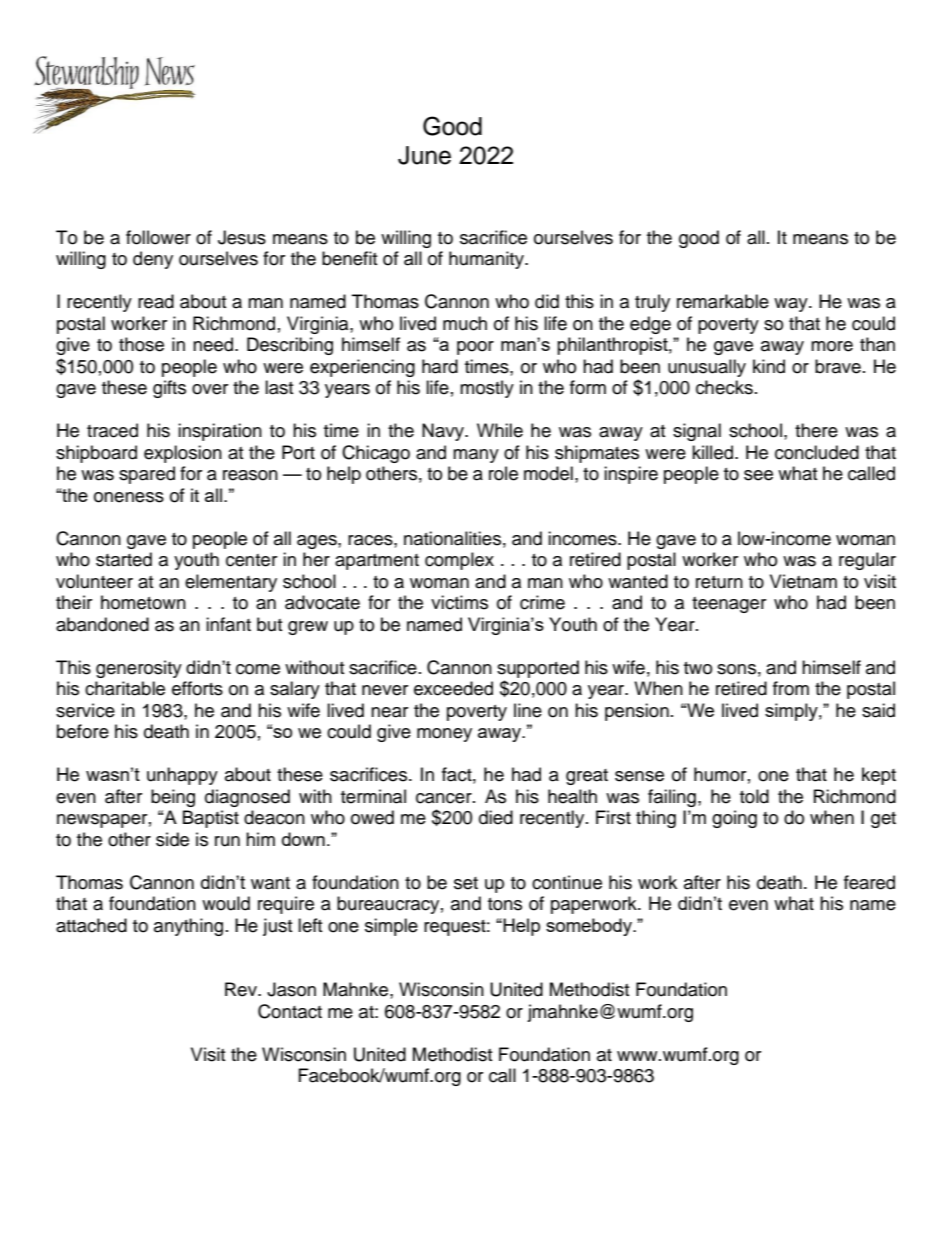 The width and height of the document is (952, 1233). I want to click on poor, so click(475, 348).
